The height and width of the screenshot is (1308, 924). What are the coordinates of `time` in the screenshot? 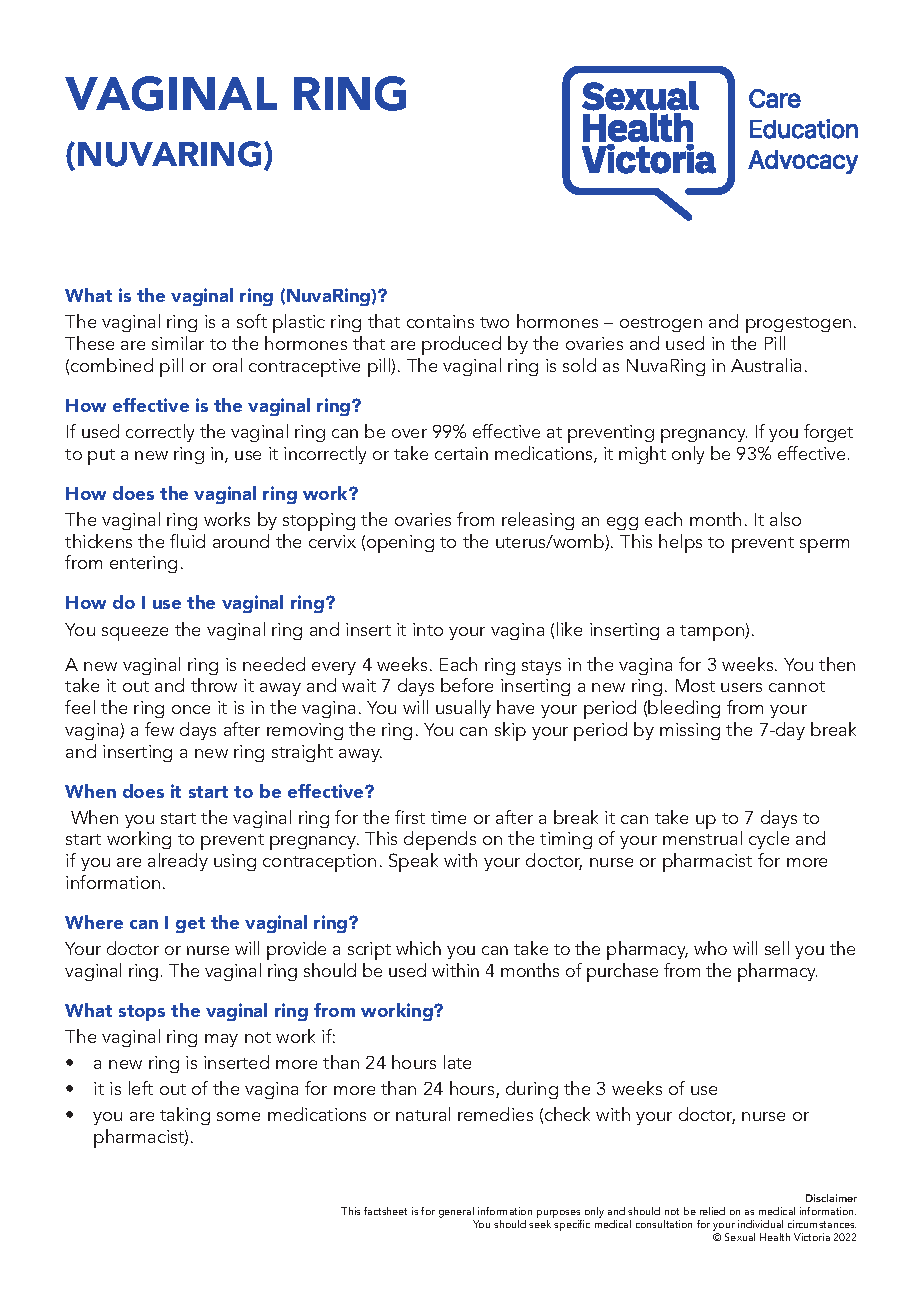 It's located at (448, 817).
